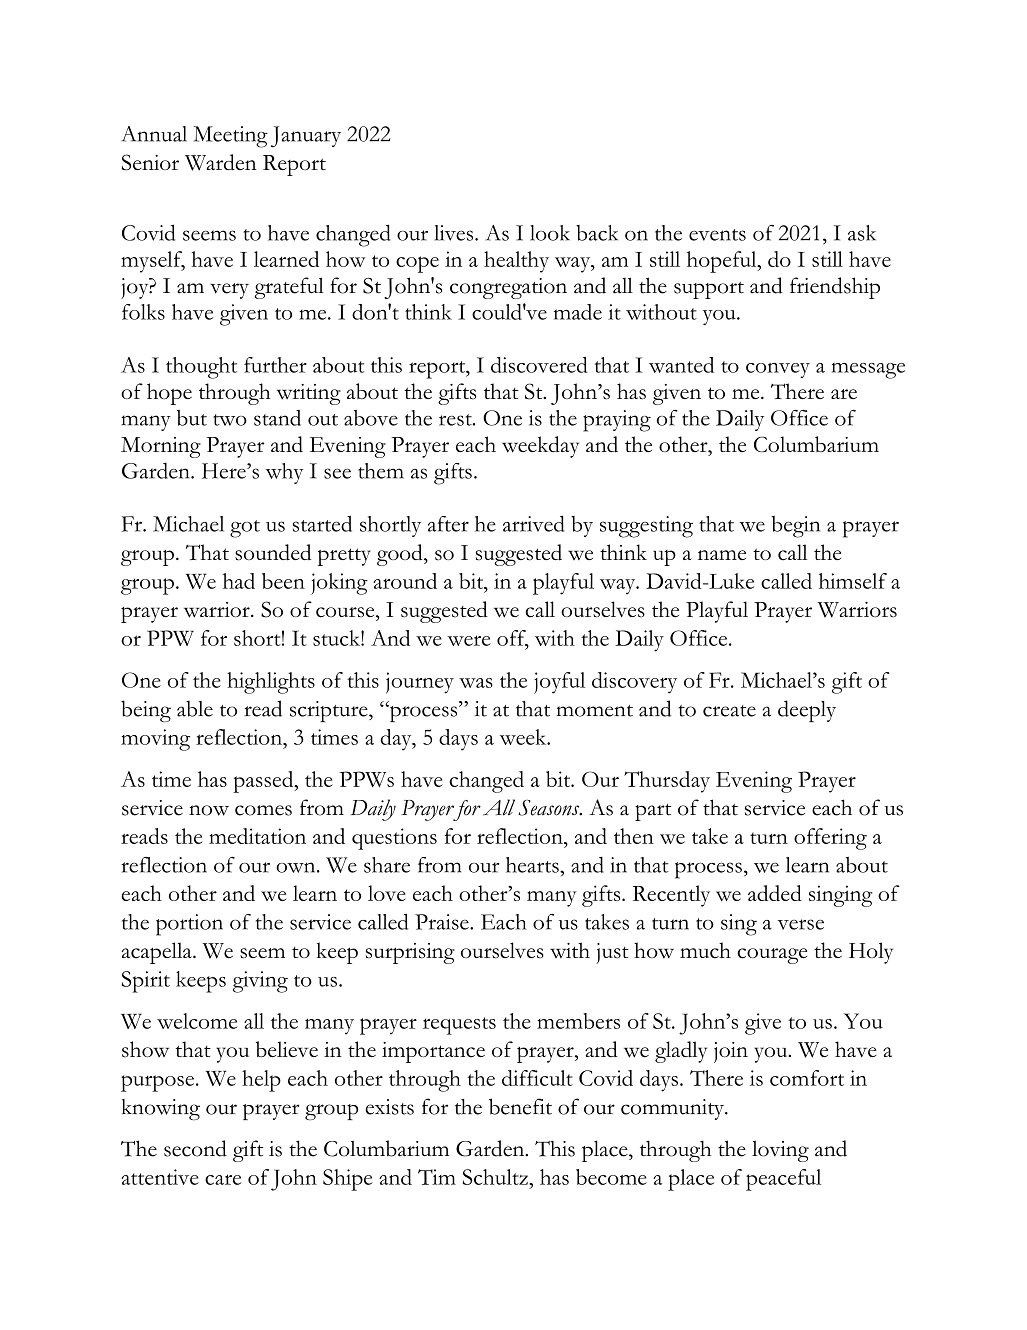 The image size is (1027, 1330). I want to click on second, so click(195, 1148).
